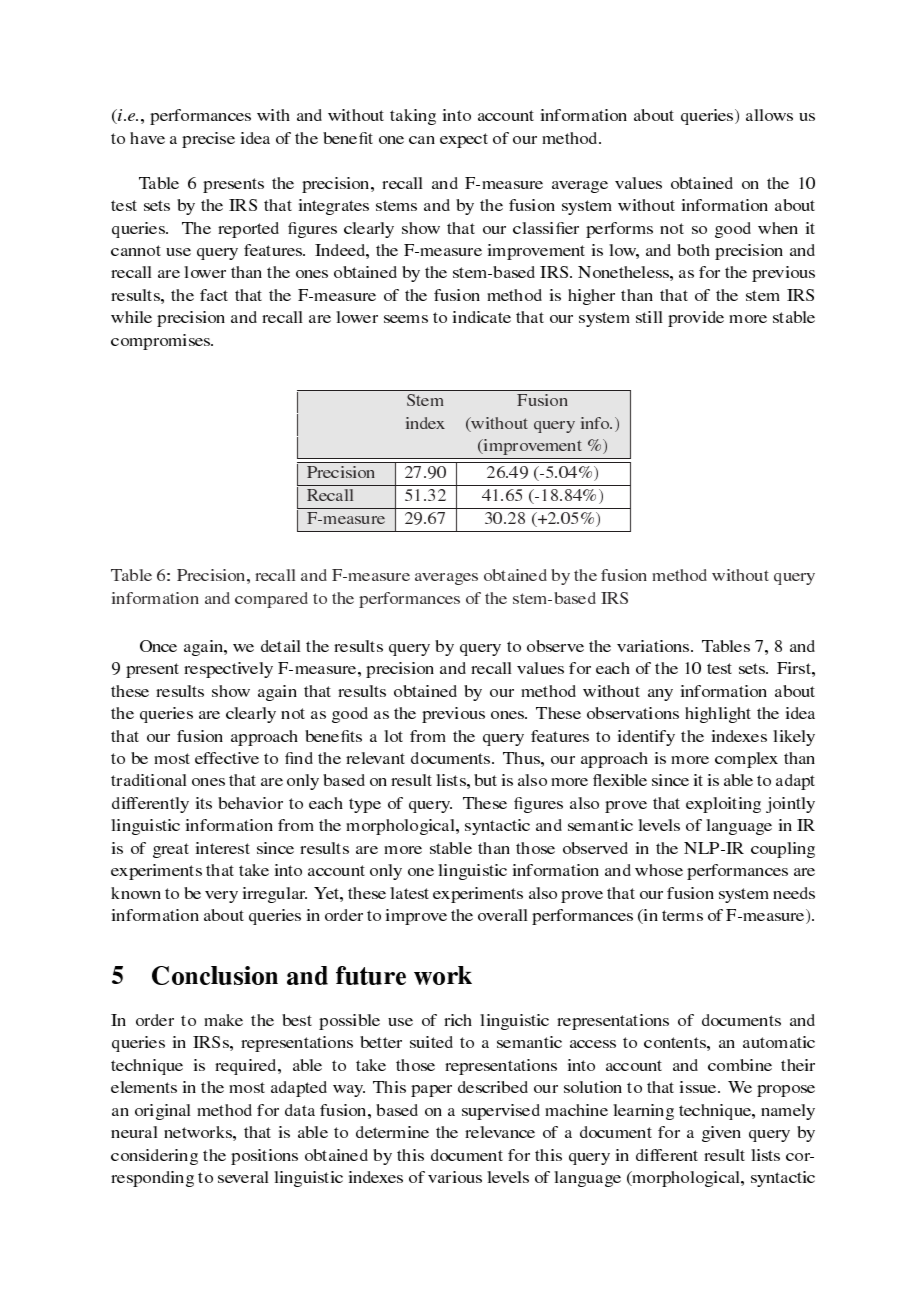 Image resolution: width=924 pixels, height=1308 pixels. I want to click on given, so click(721, 1134).
